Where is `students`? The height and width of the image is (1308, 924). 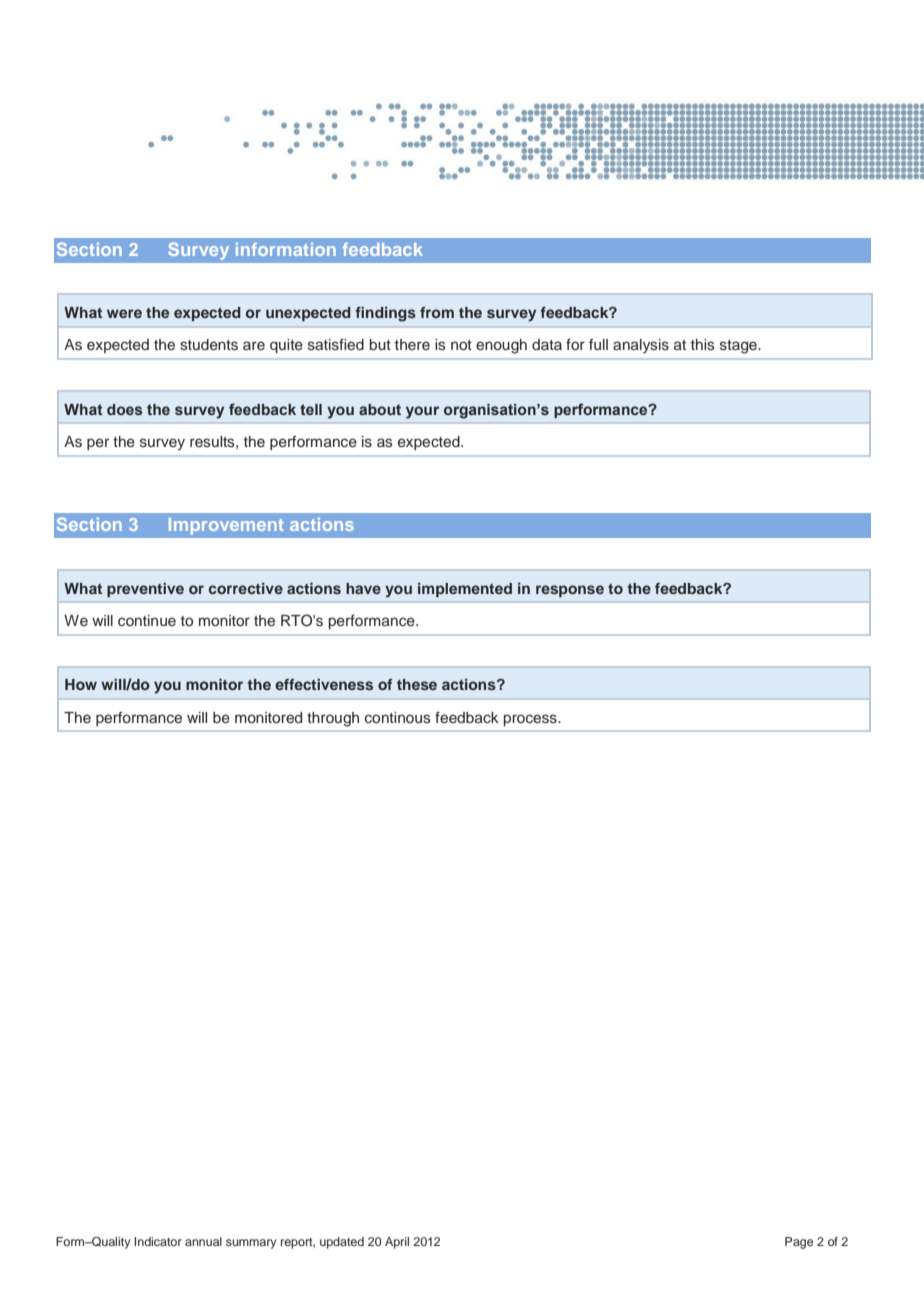
students is located at coordinates (209, 345).
